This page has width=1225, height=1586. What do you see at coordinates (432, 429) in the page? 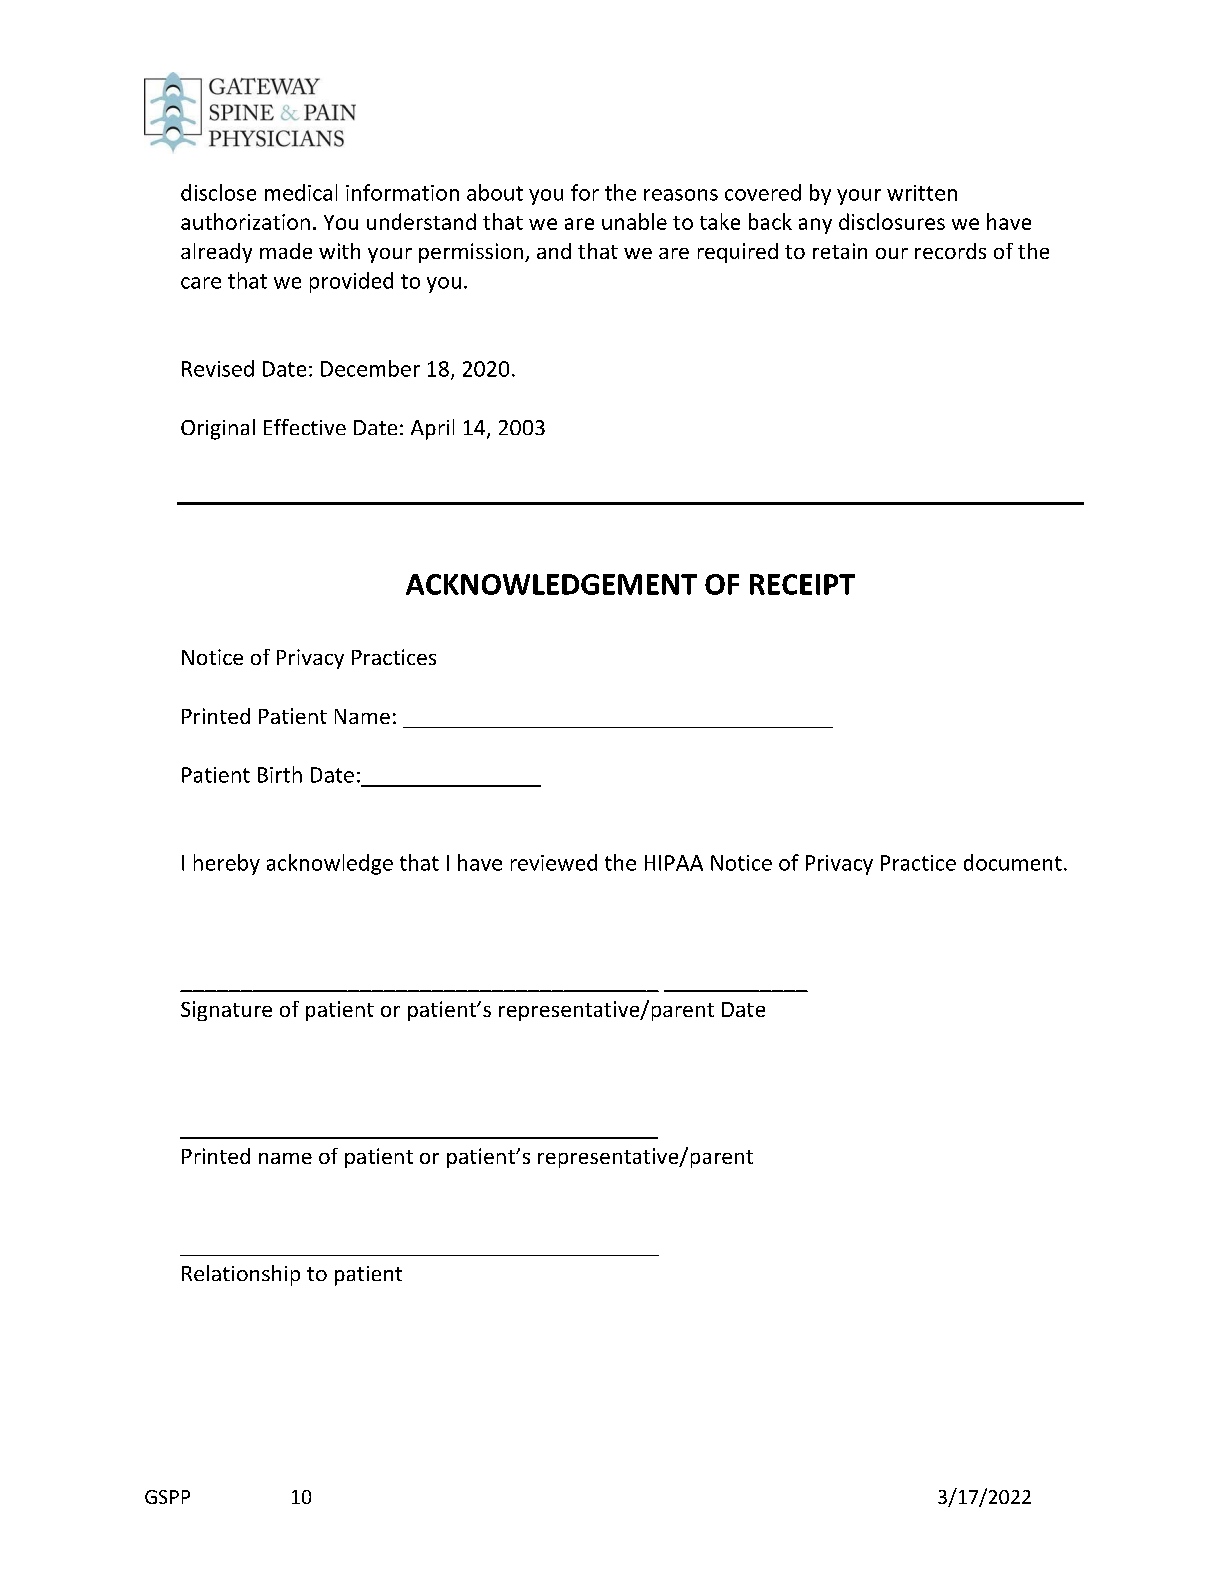
I see `April` at bounding box center [432, 429].
